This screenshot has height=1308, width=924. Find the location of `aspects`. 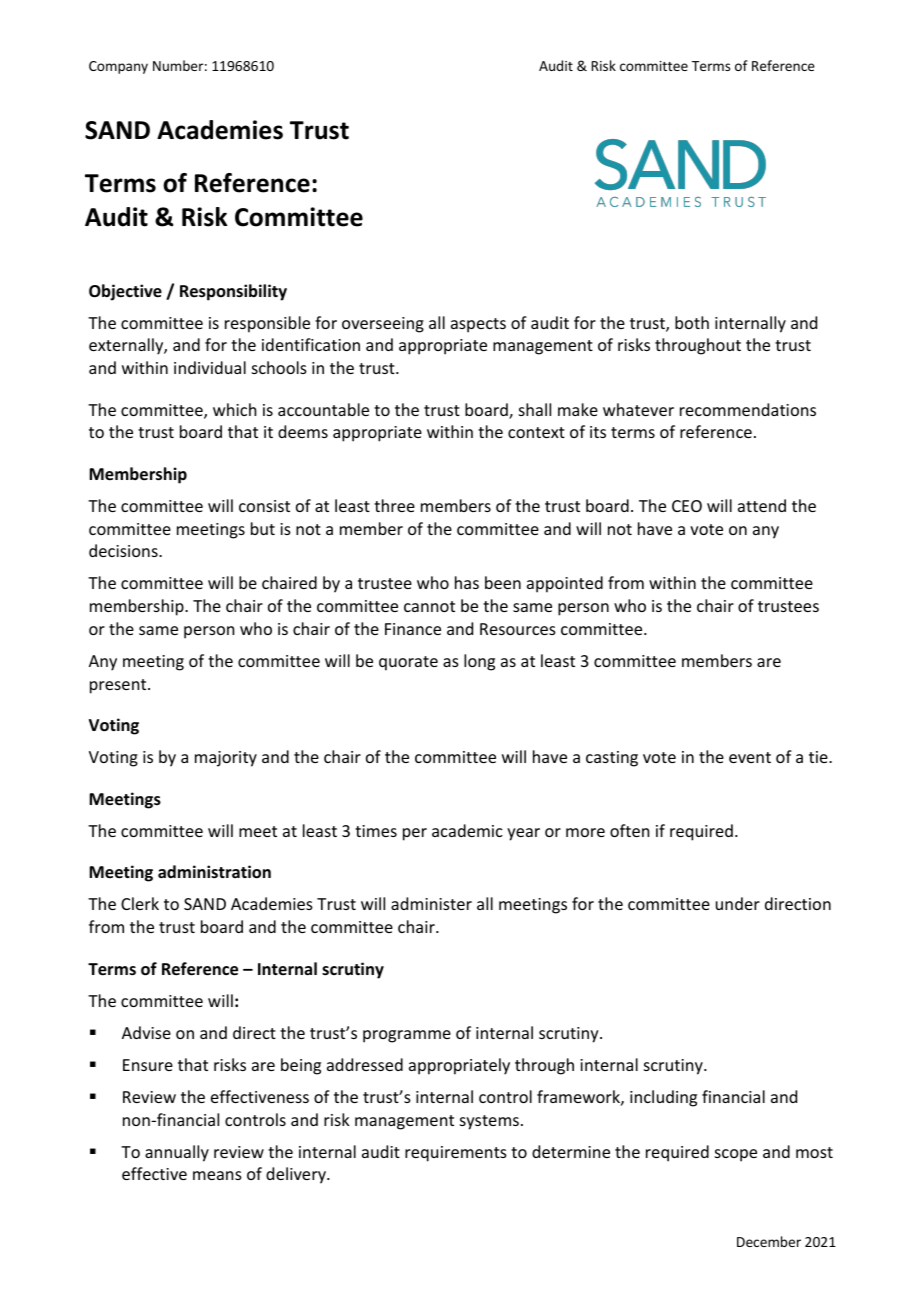

aspects is located at coordinates (478, 325).
